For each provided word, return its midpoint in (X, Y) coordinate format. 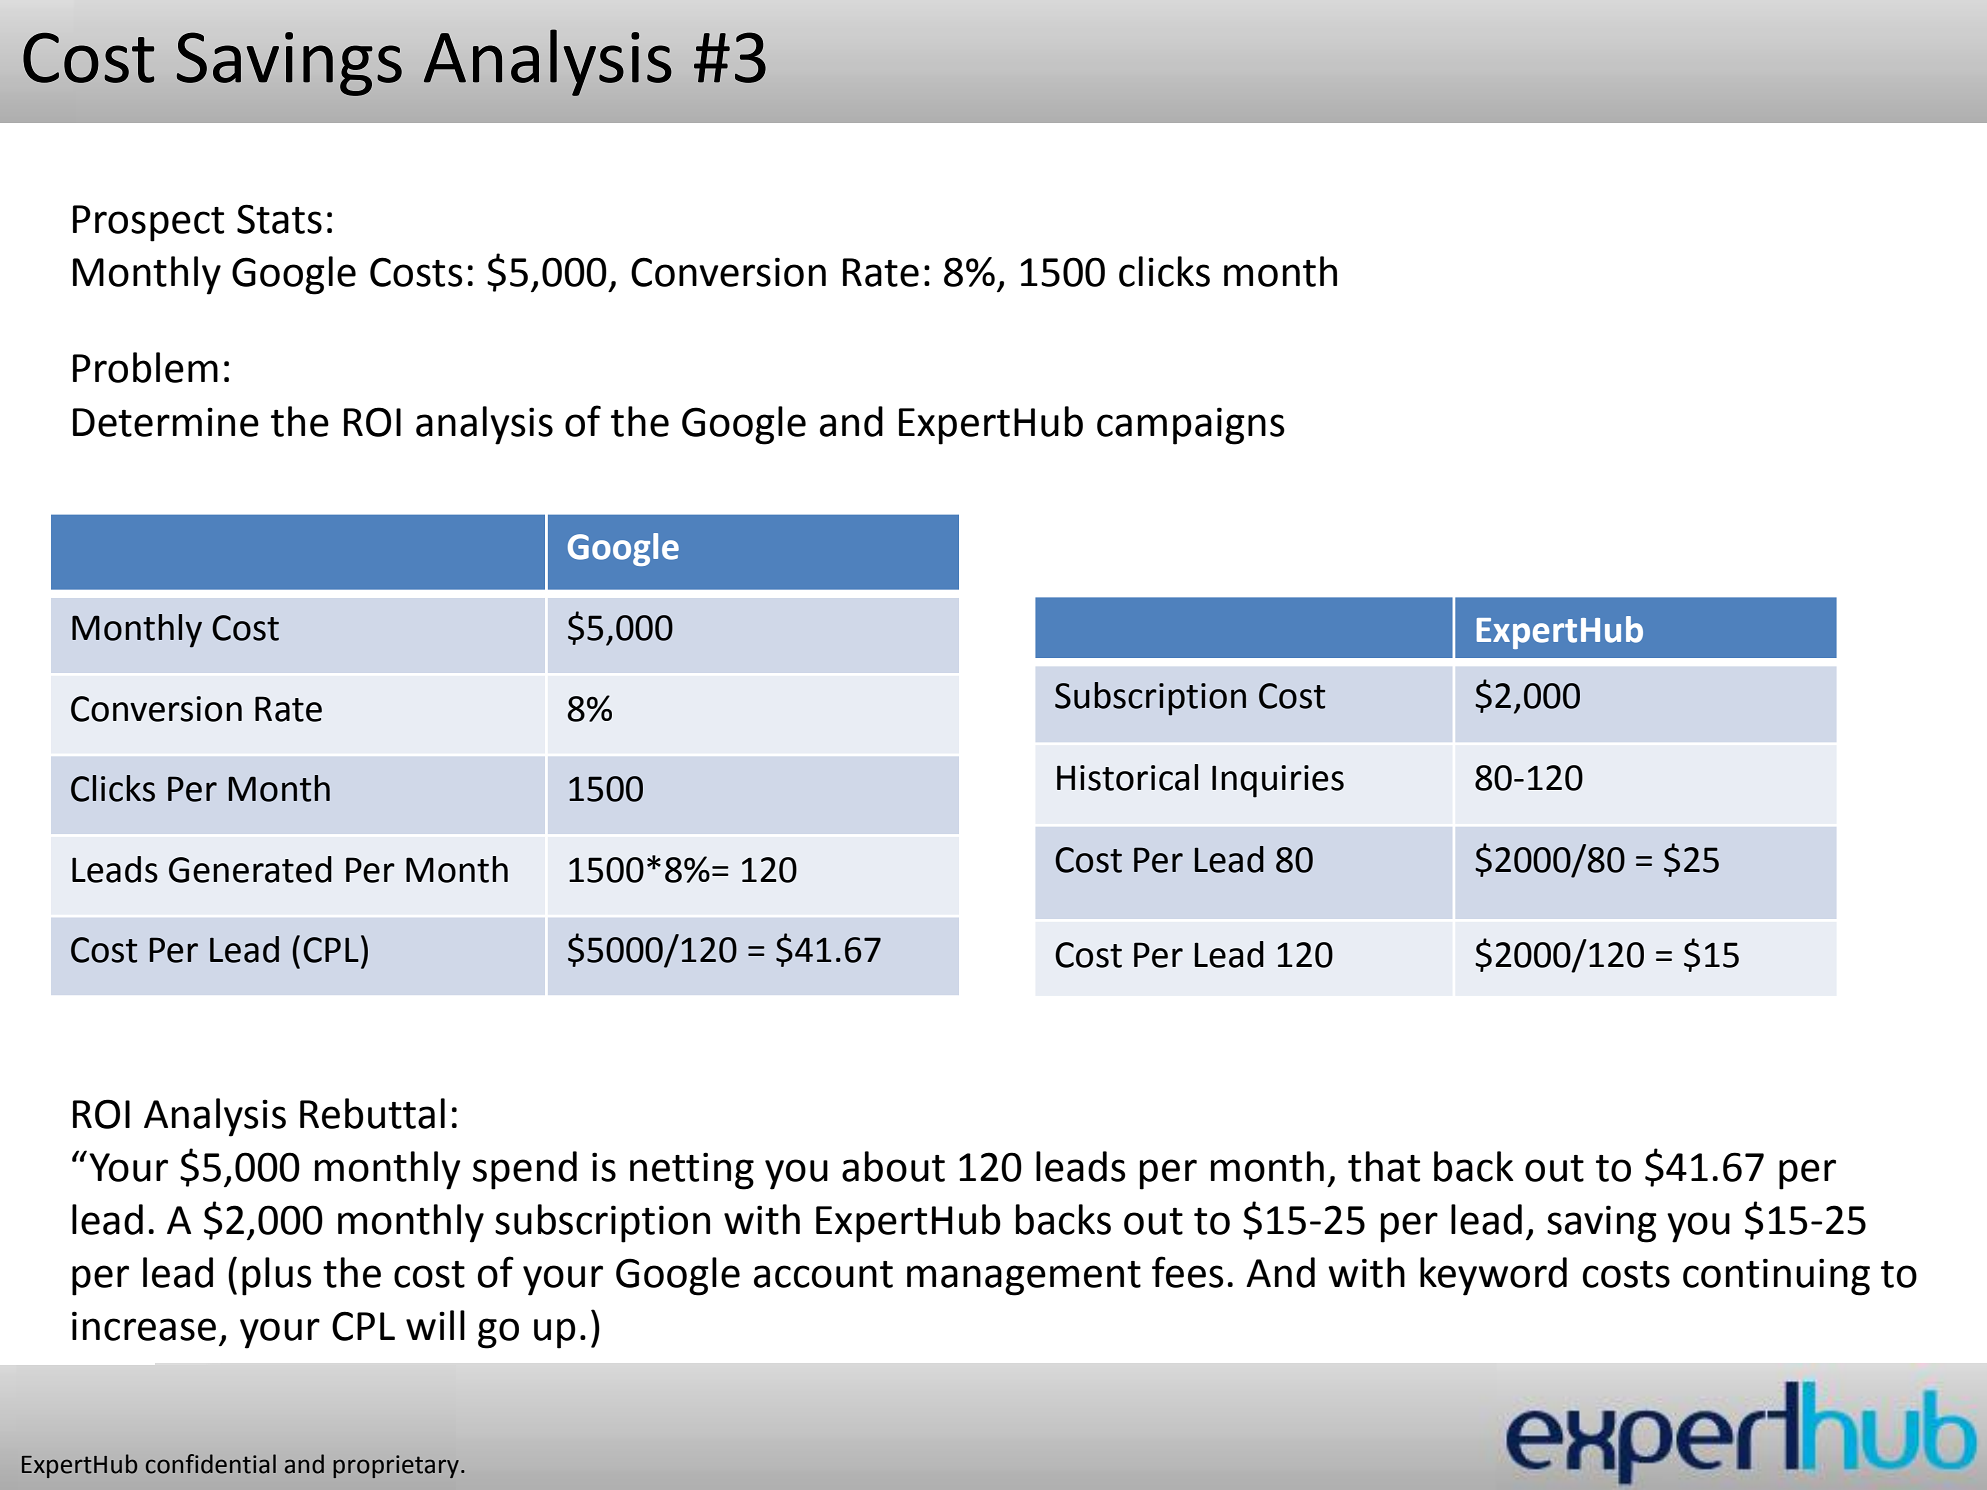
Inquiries (1278, 781)
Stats (279, 219)
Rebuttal (372, 1113)
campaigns (1191, 426)
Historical (1127, 777)
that (1384, 1166)
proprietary (396, 1466)
